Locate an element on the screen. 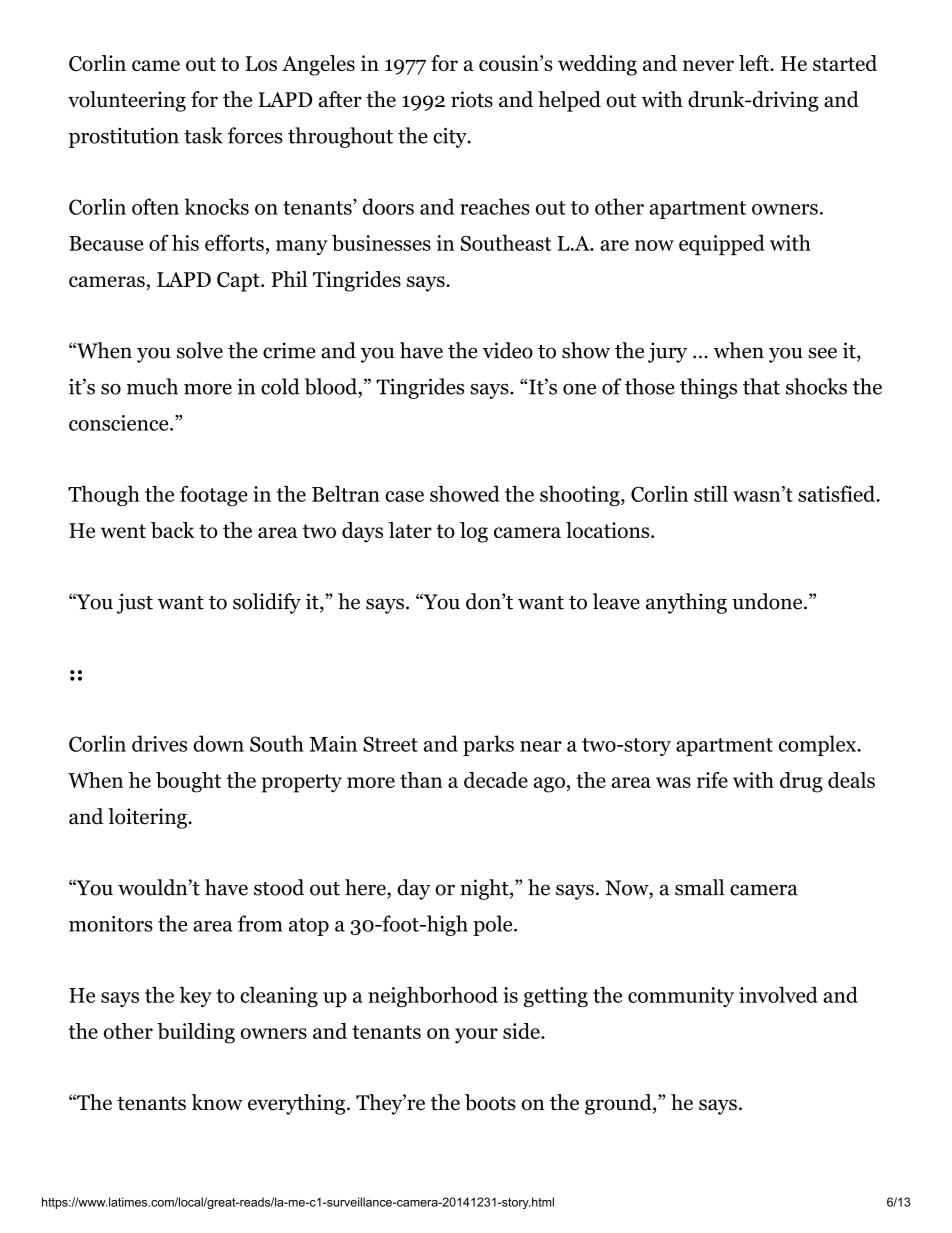  stood is located at coordinates (279, 887).
